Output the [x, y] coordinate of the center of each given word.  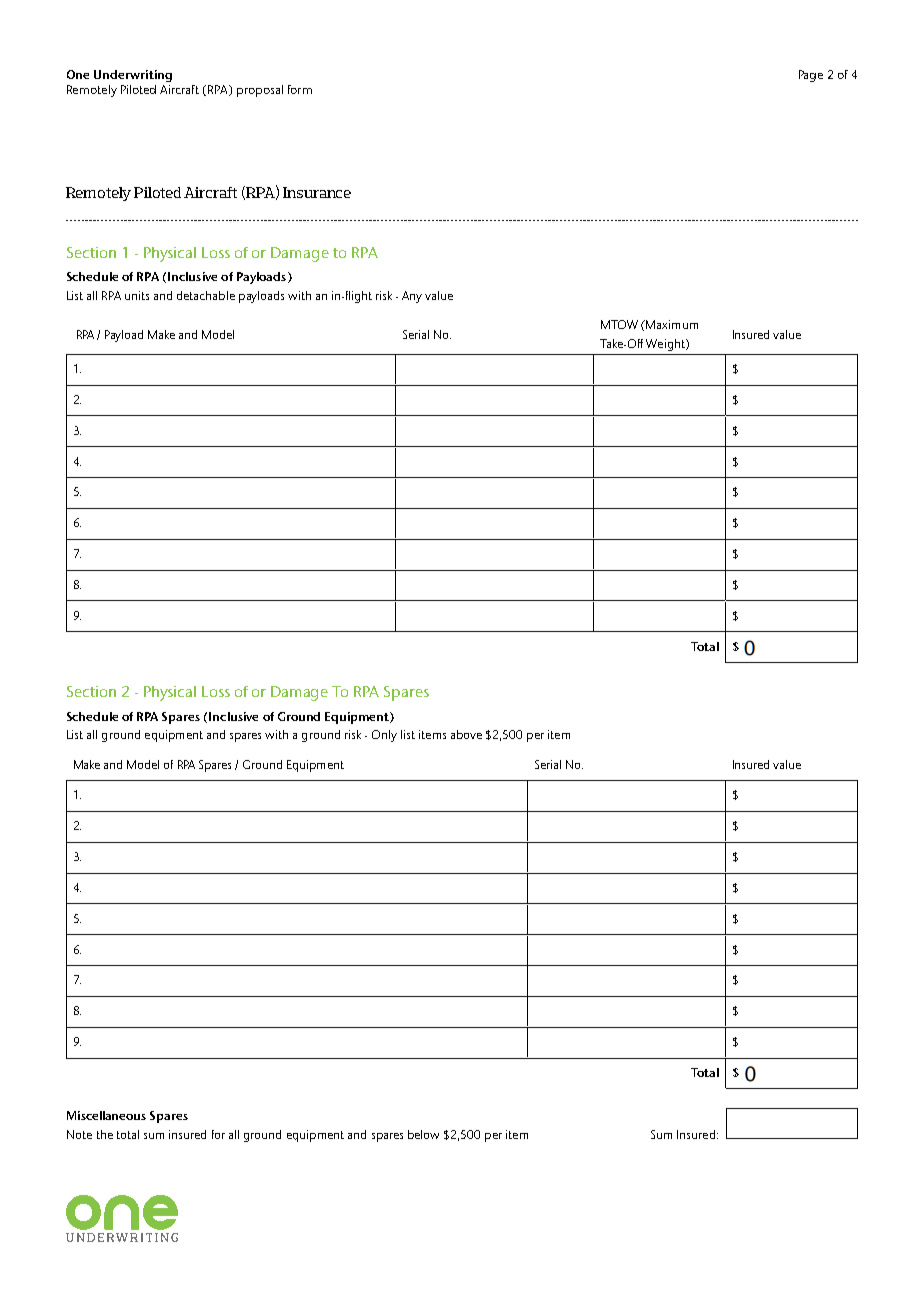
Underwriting [133, 76]
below [423, 1134]
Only [384, 736]
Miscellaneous [106, 1115]
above [466, 734]
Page [811, 76]
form [300, 89]
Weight [666, 345]
